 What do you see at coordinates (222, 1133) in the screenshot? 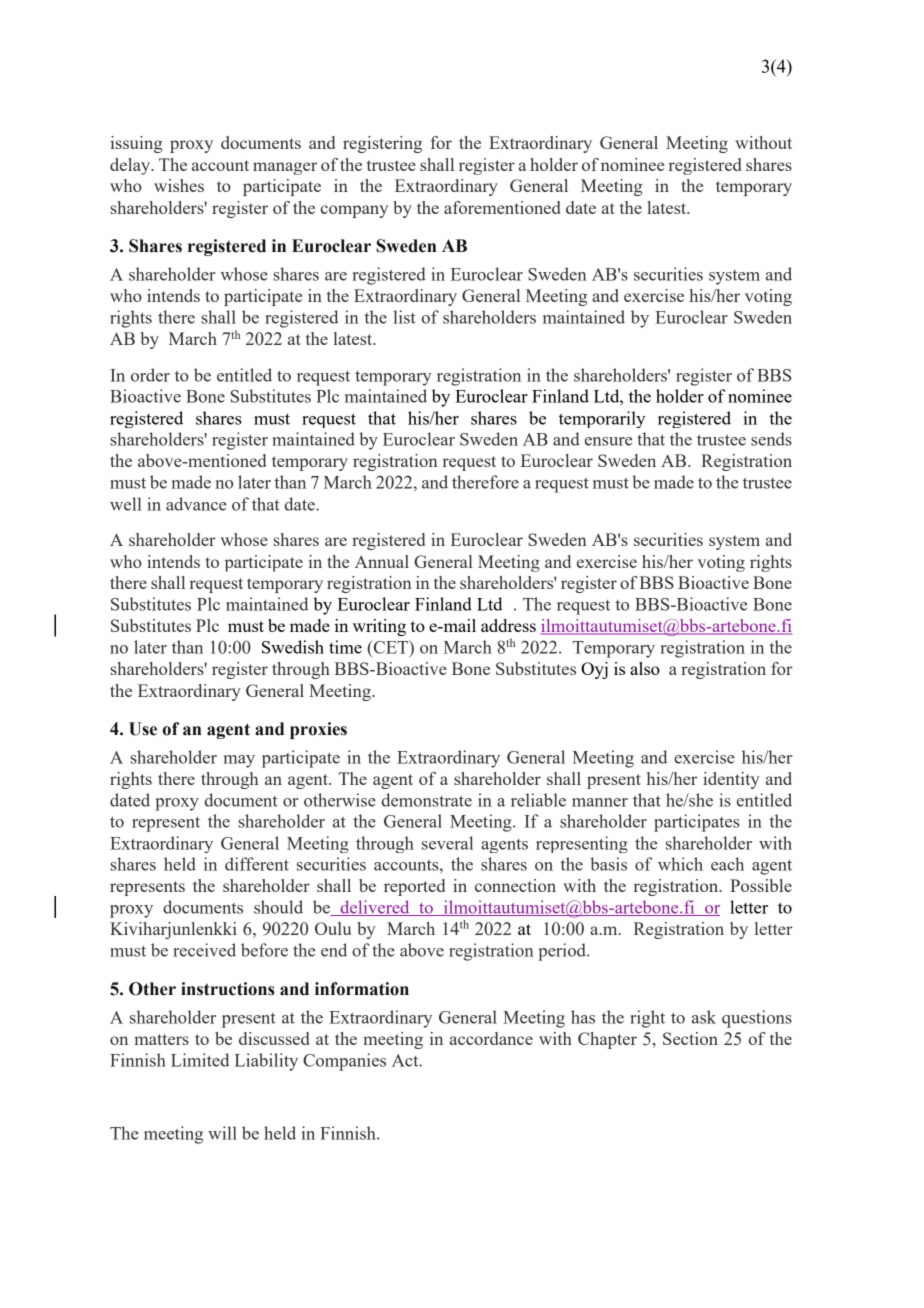
I see `will` at bounding box center [222, 1133].
